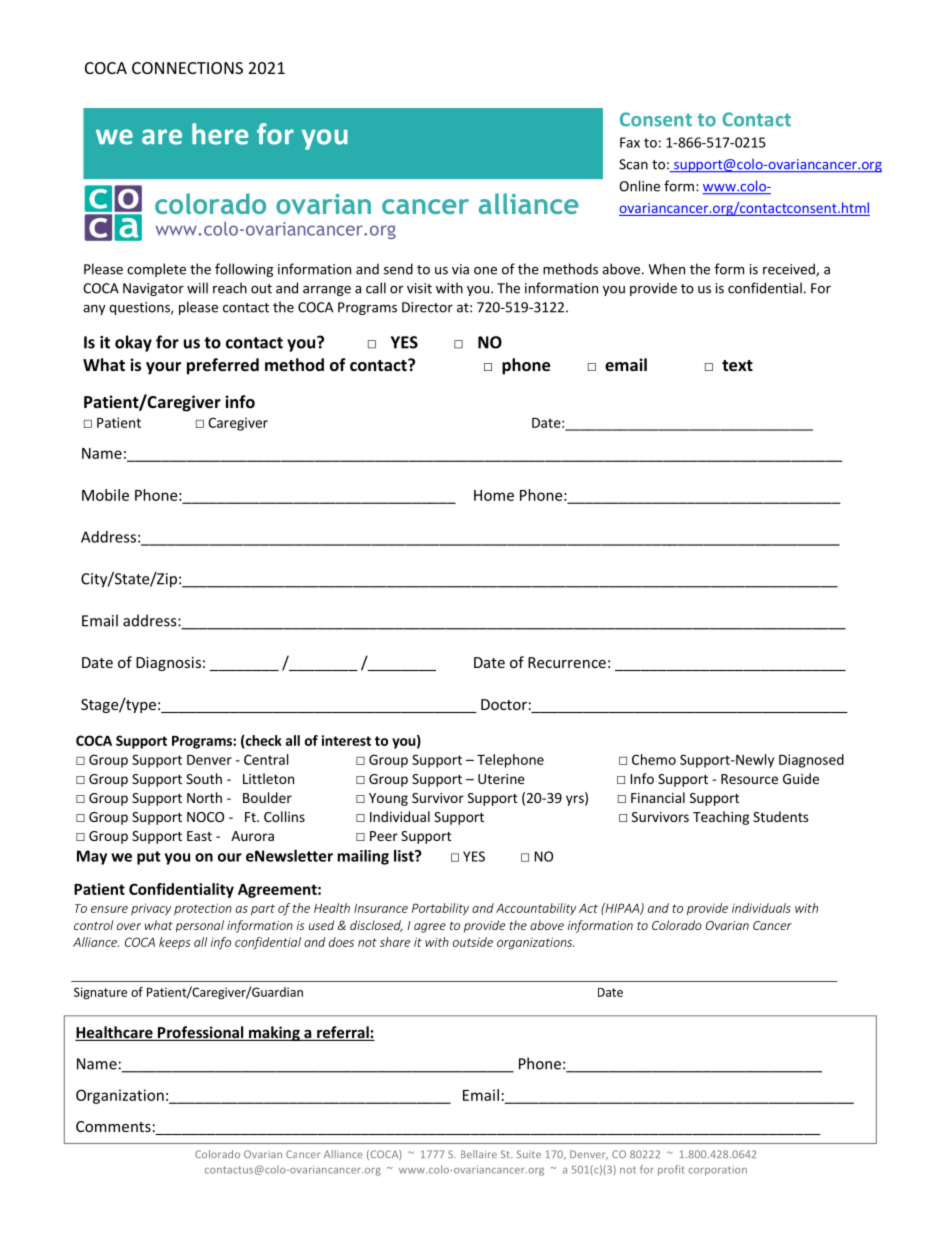 The image size is (952, 1233). I want to click on Mobile, so click(105, 495).
